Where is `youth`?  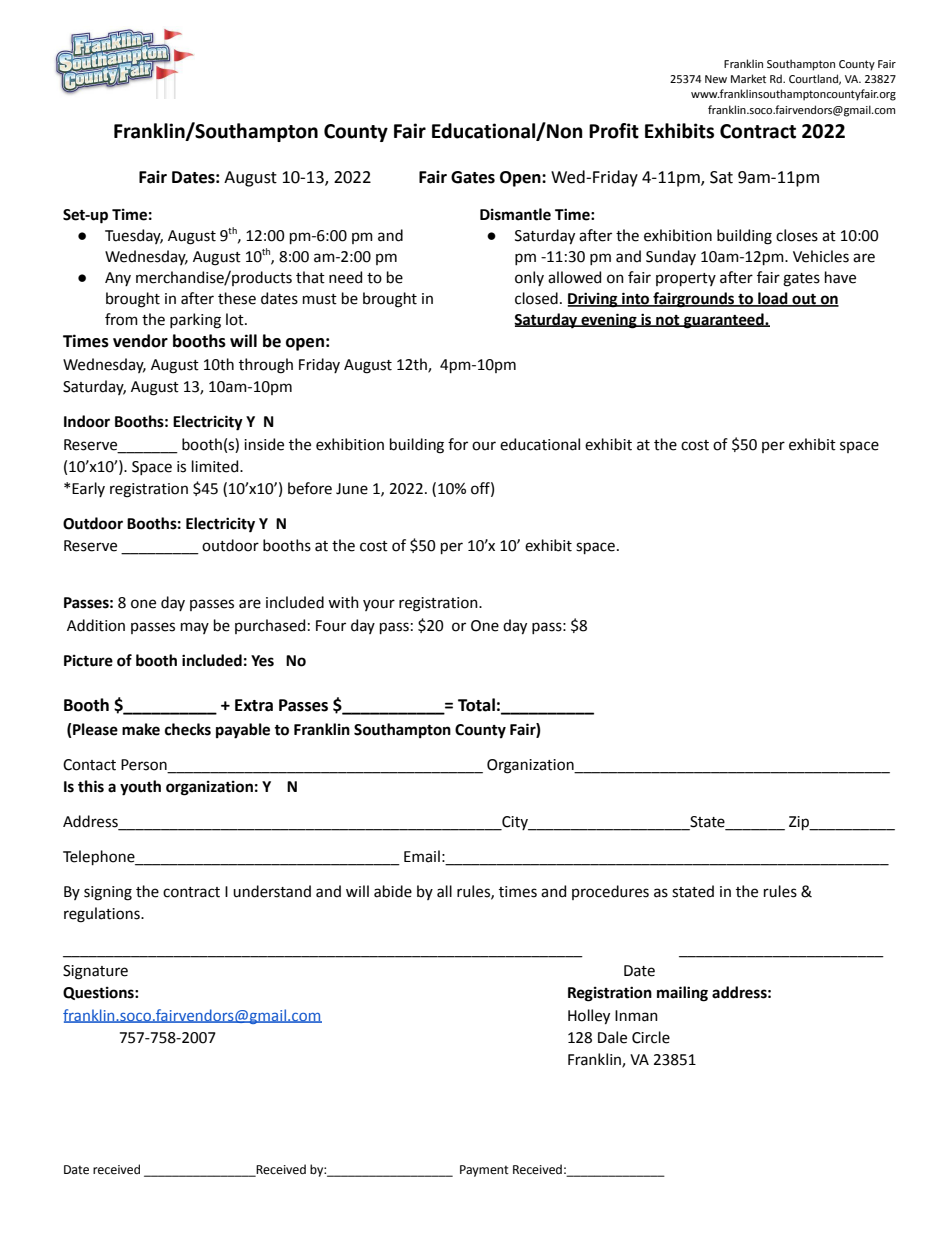 youth is located at coordinates (140, 788).
